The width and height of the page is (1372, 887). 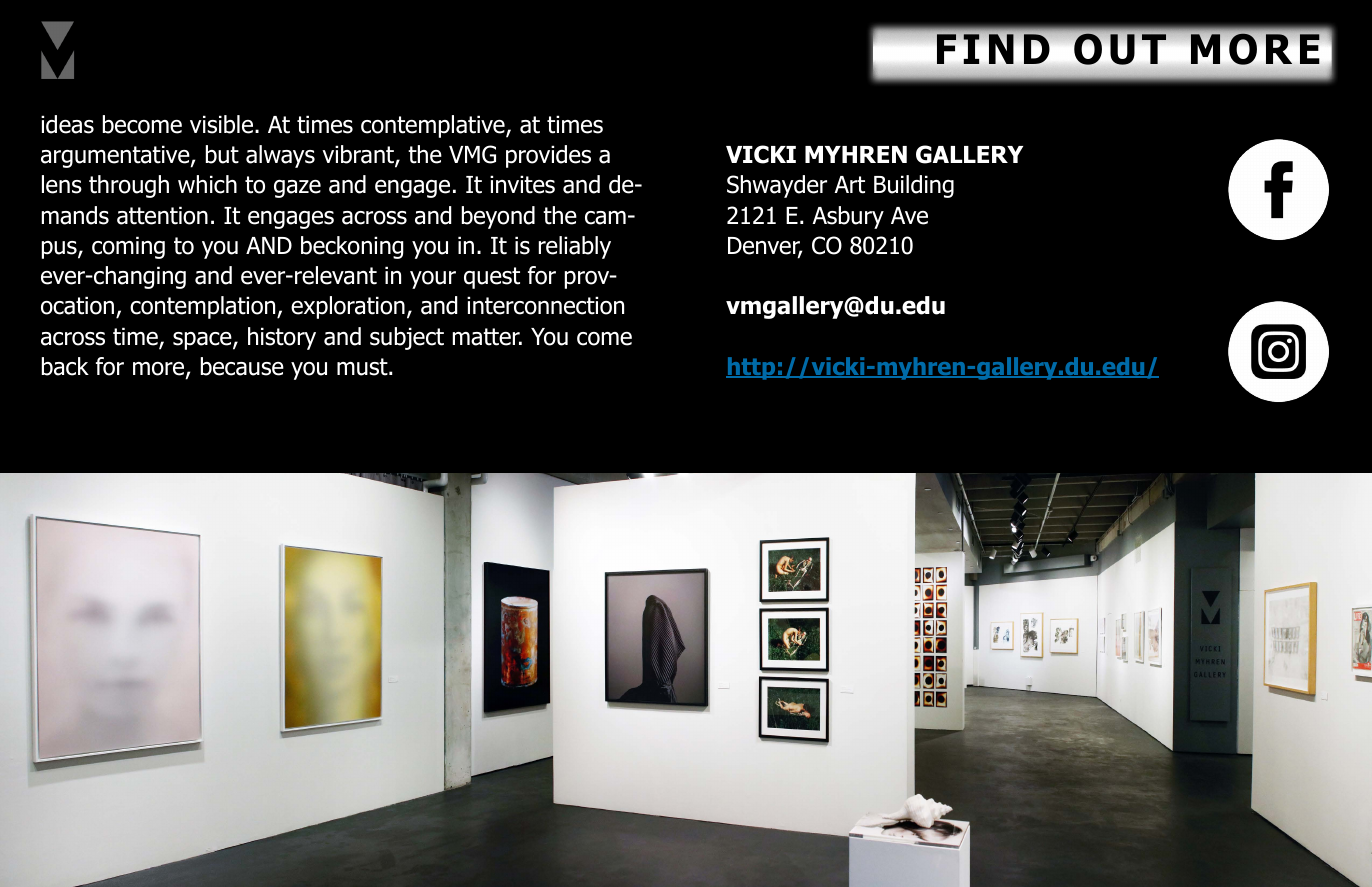 What do you see at coordinates (207, 184) in the page?
I see `which` at bounding box center [207, 184].
